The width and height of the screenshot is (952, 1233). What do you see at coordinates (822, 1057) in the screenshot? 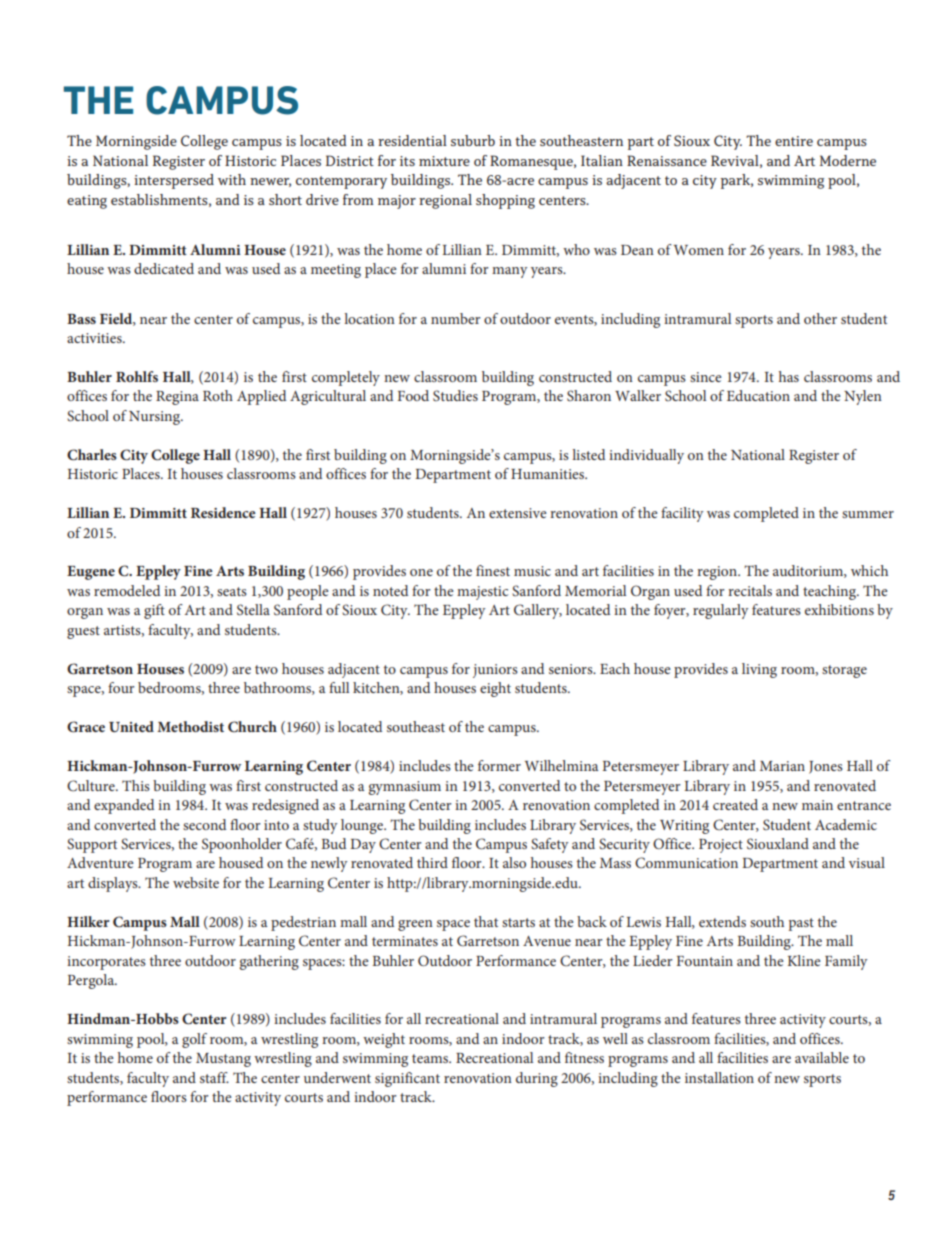
I see `available` at bounding box center [822, 1057].
